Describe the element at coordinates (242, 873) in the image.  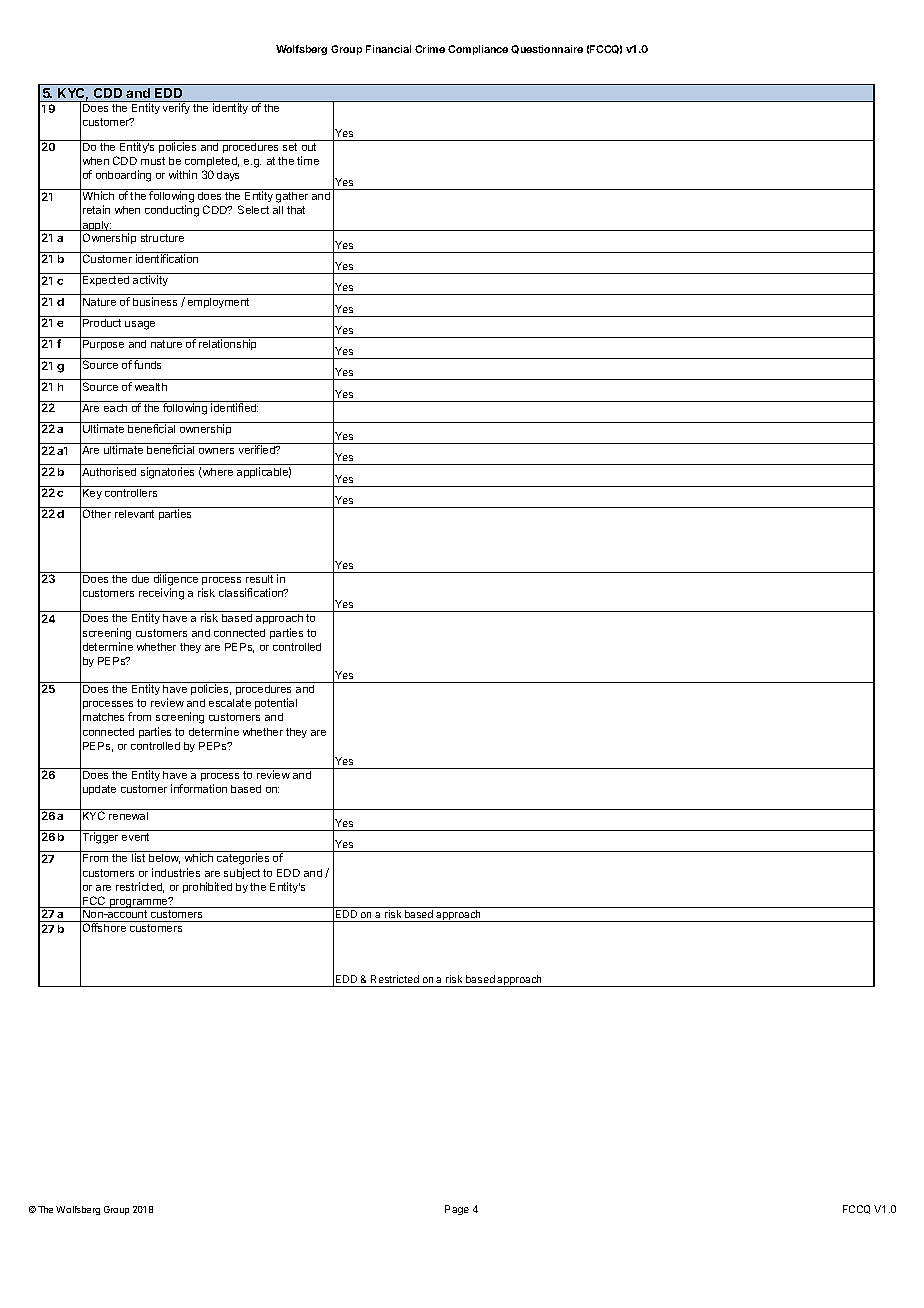
I see `subject` at that location.
